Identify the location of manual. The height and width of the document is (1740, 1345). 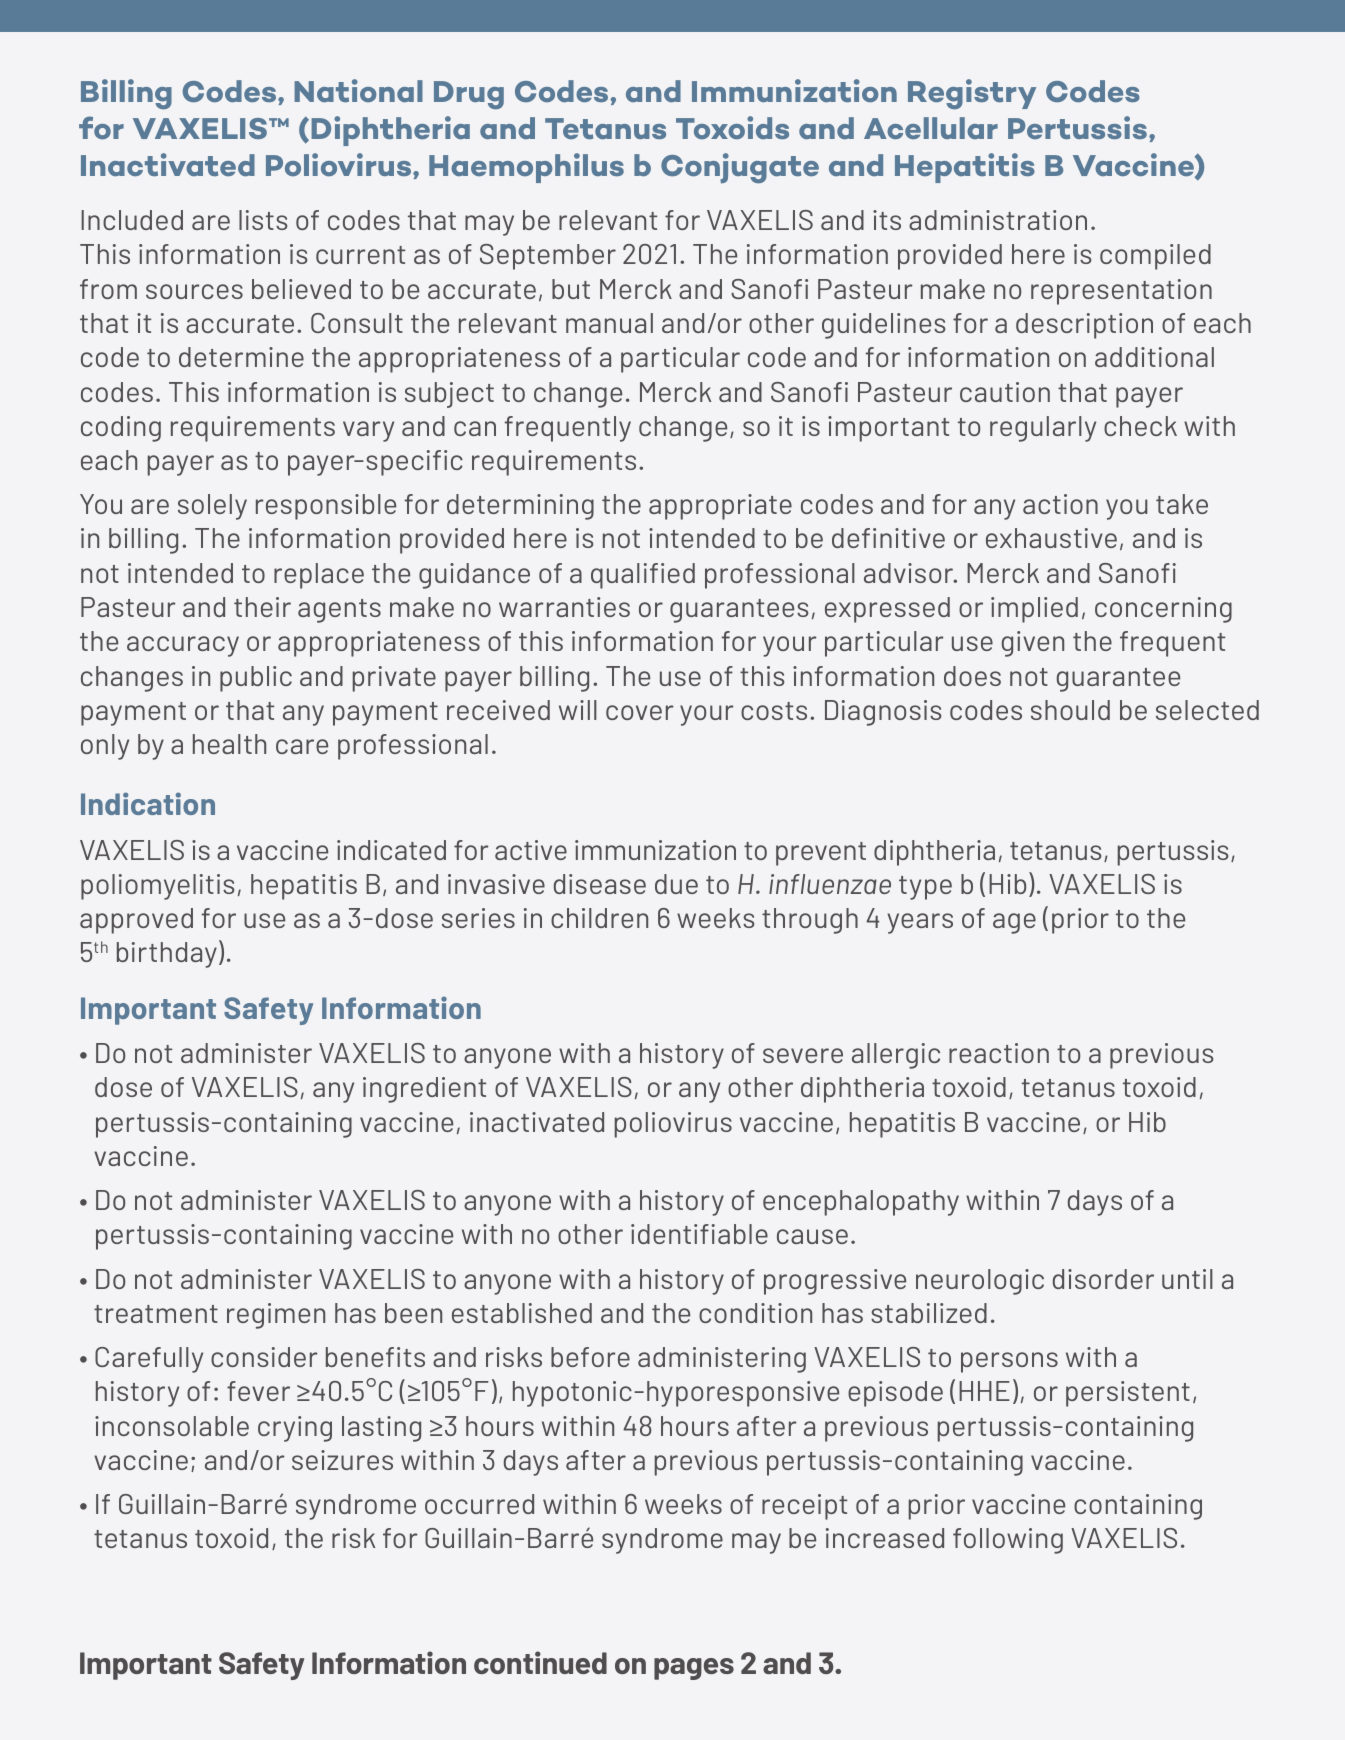
(609, 323).
